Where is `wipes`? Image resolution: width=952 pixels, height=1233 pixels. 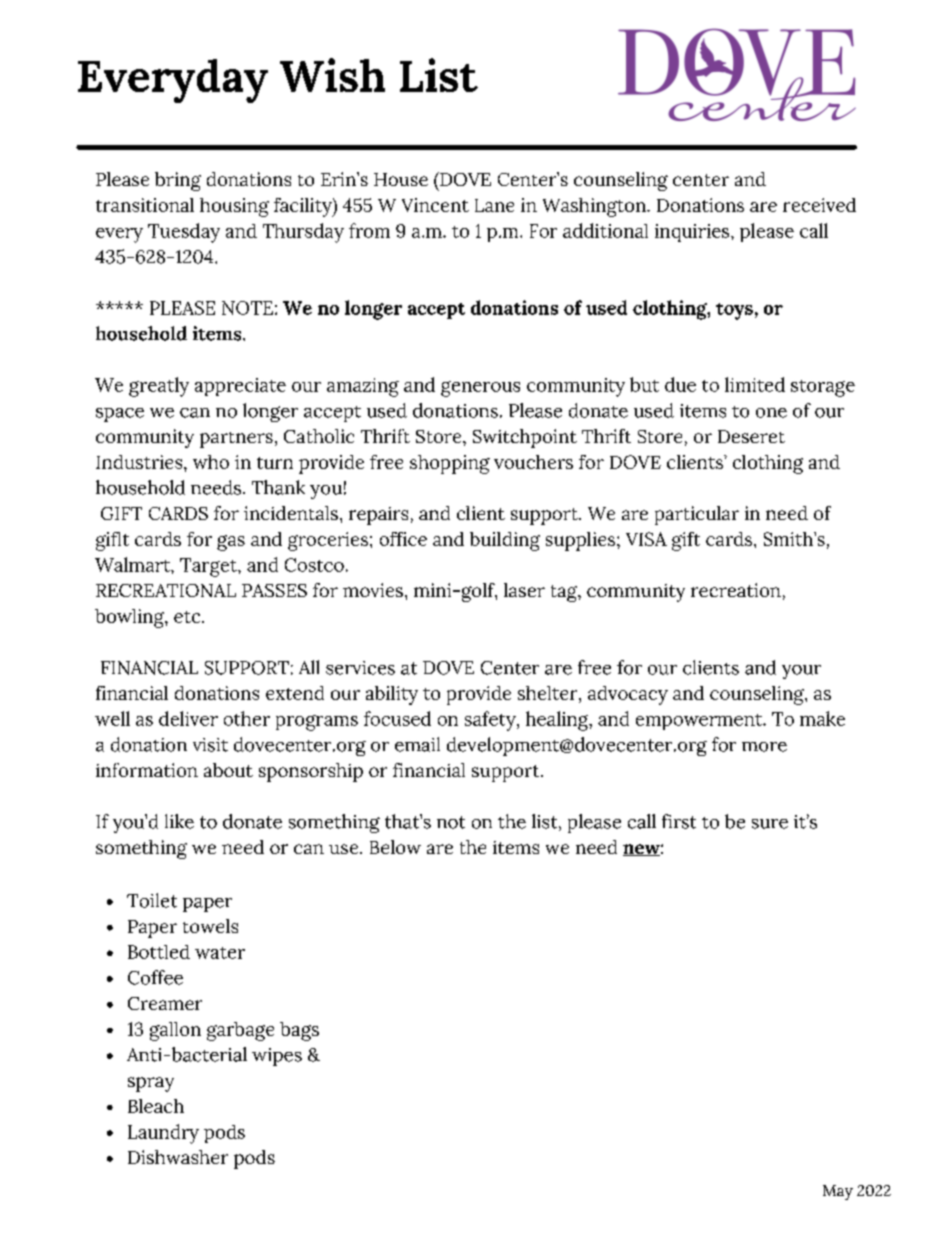
wipes is located at coordinates (277, 1057).
